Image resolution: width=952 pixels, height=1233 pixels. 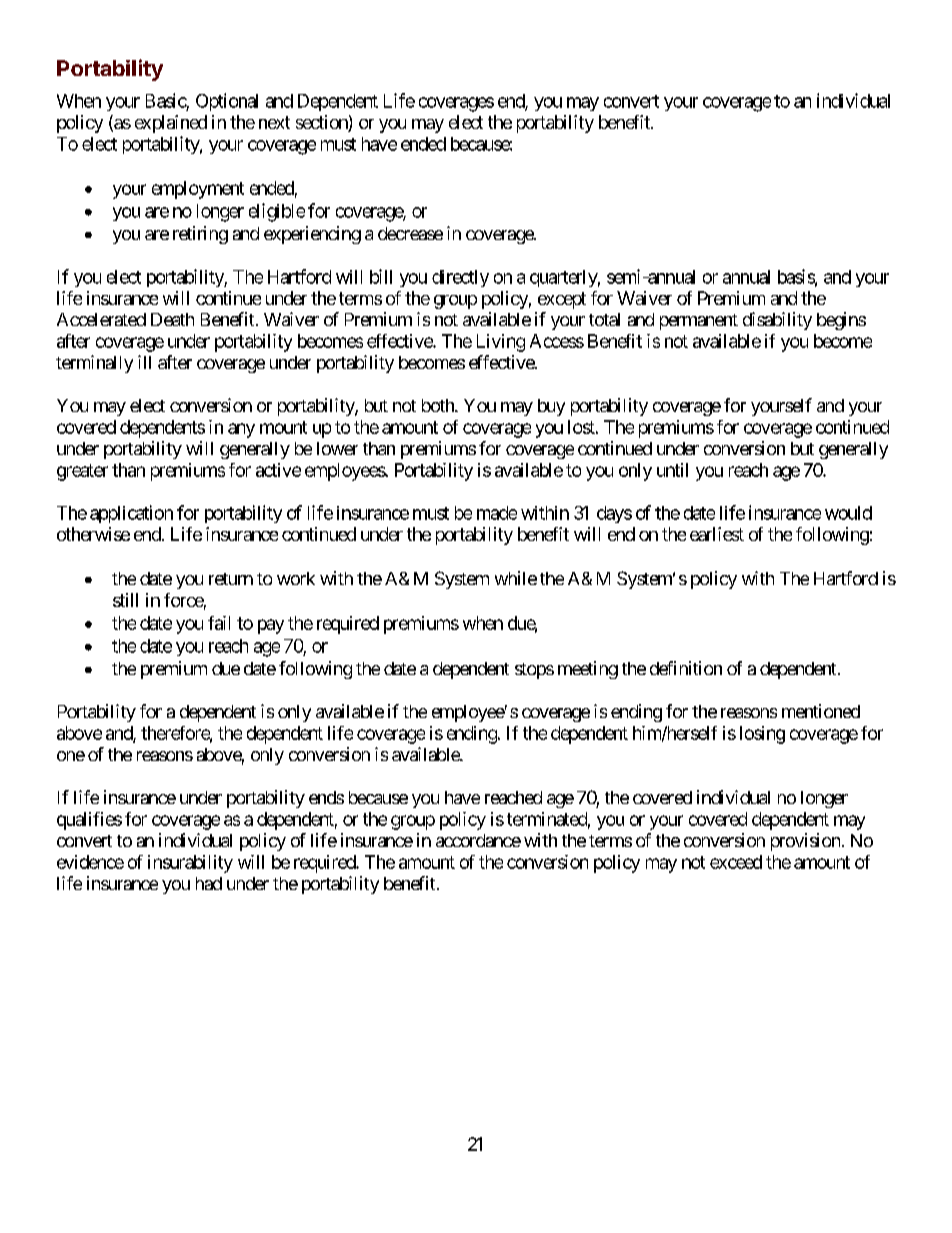 What do you see at coordinates (777, 321) in the screenshot?
I see `disability` at bounding box center [777, 321].
